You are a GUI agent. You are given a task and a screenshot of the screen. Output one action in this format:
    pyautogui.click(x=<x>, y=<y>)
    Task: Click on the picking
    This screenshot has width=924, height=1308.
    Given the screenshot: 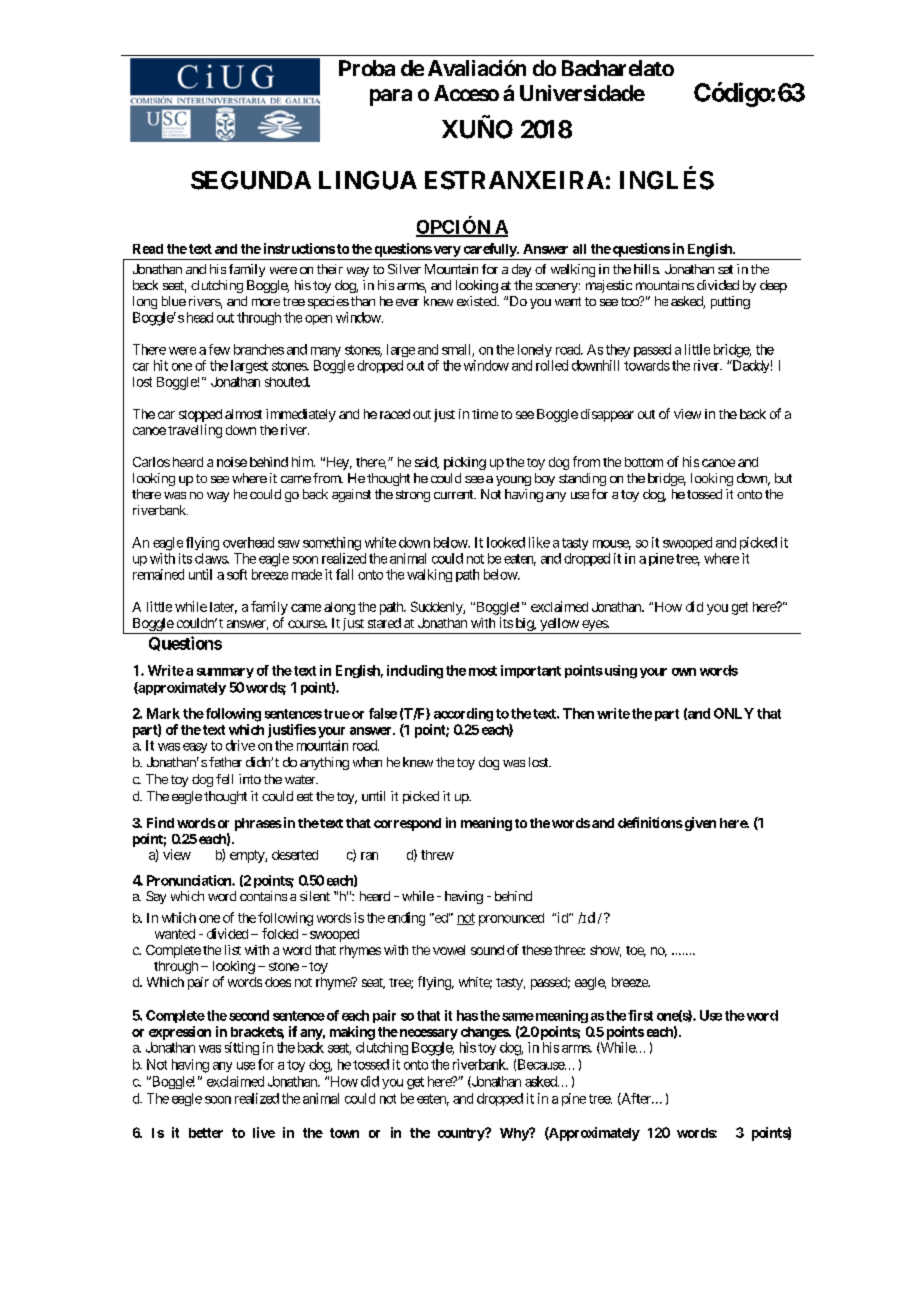 What is the action you would take?
    pyautogui.click(x=465, y=463)
